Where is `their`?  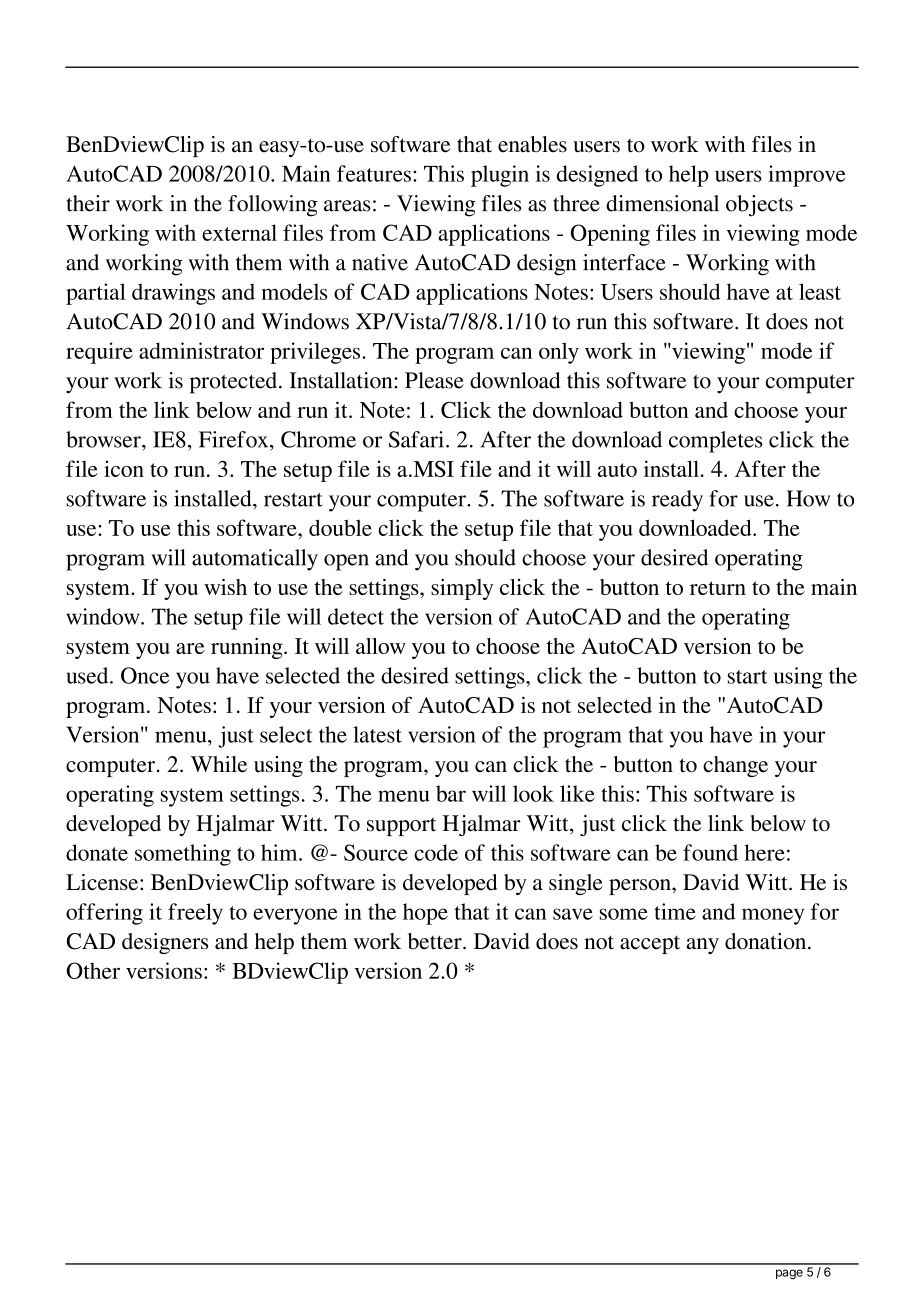 their is located at coordinates (88, 203).
